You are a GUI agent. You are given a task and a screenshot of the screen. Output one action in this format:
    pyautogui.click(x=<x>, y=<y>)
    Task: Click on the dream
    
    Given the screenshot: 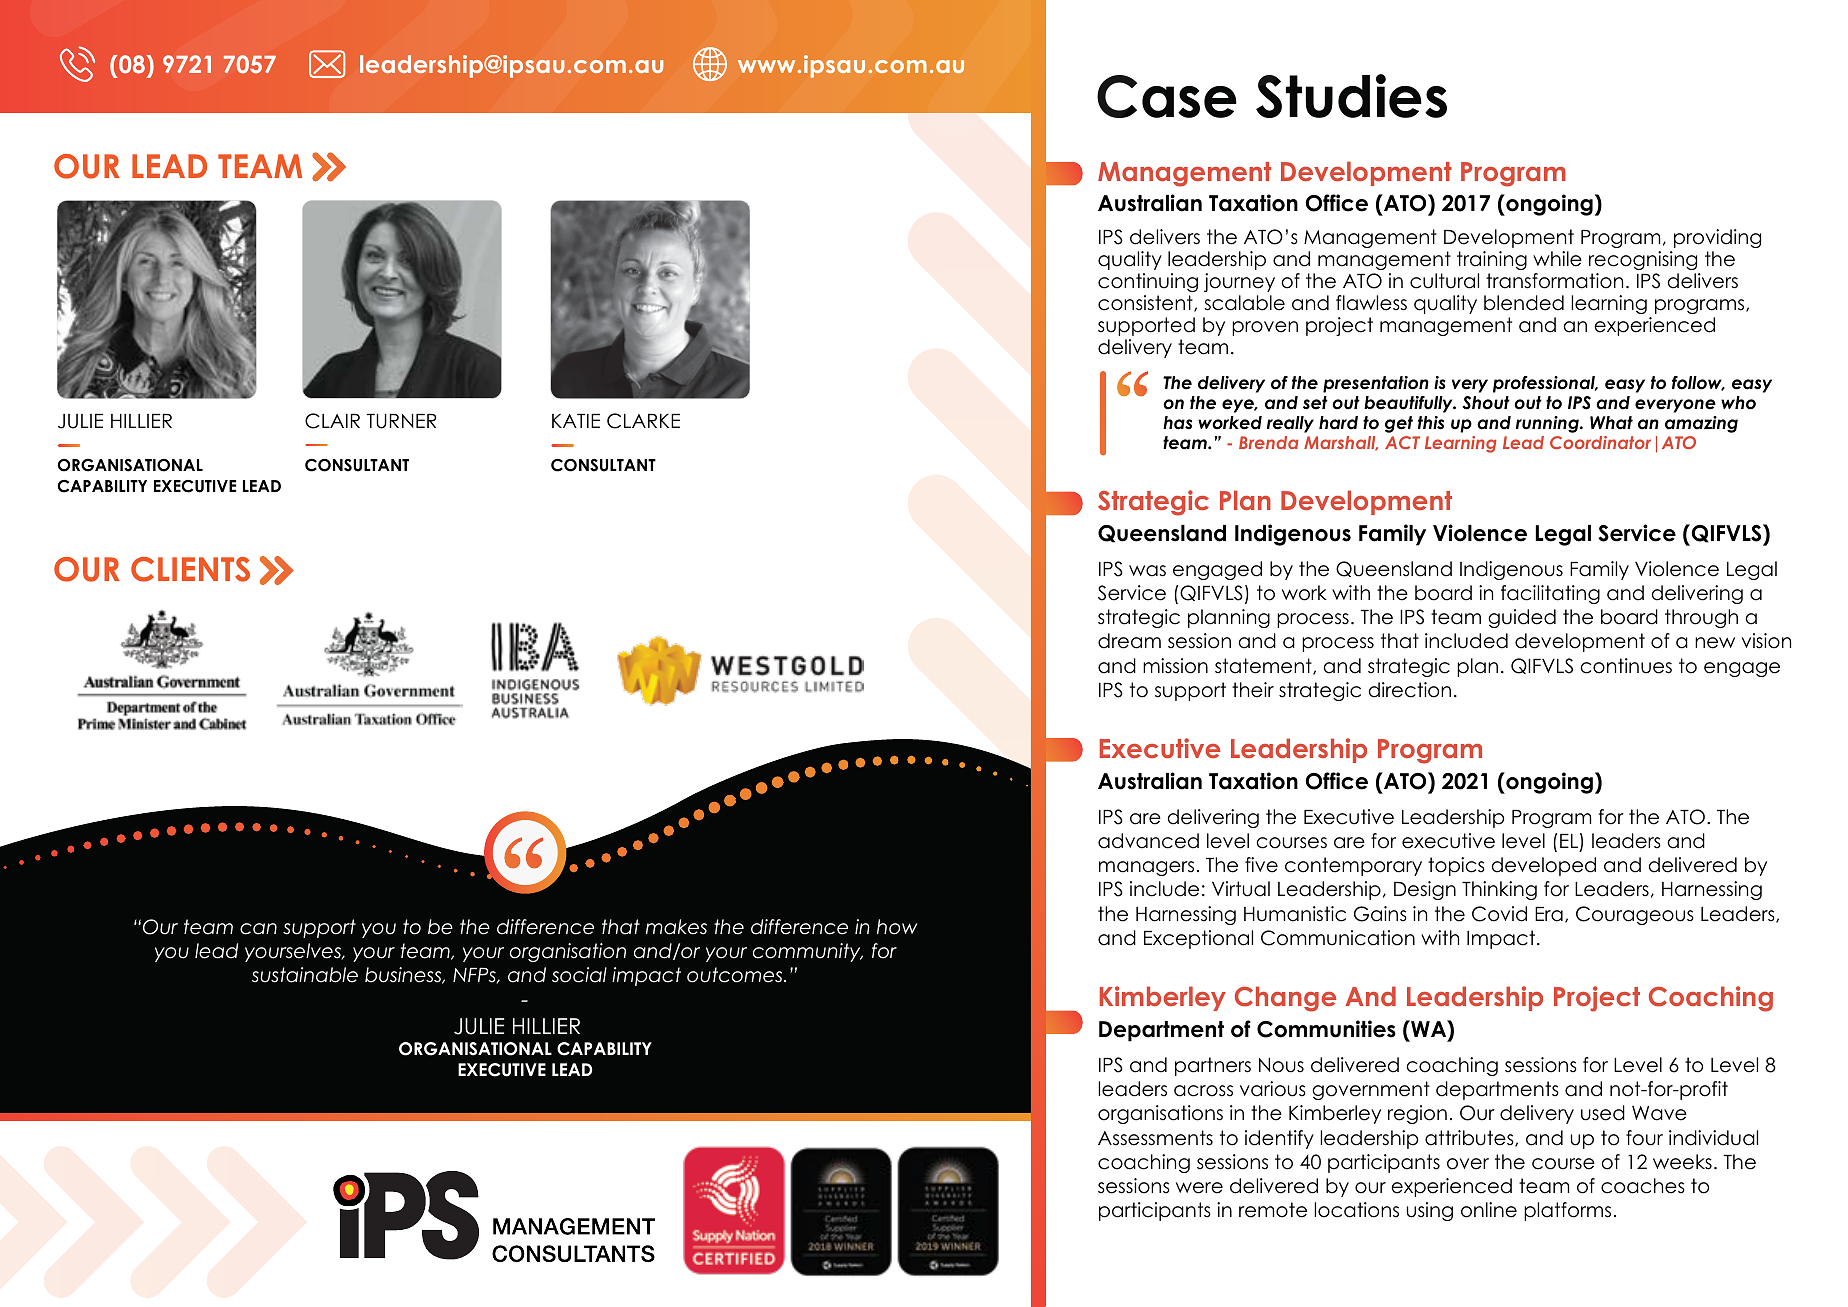 What is the action you would take?
    pyautogui.click(x=1129, y=641)
